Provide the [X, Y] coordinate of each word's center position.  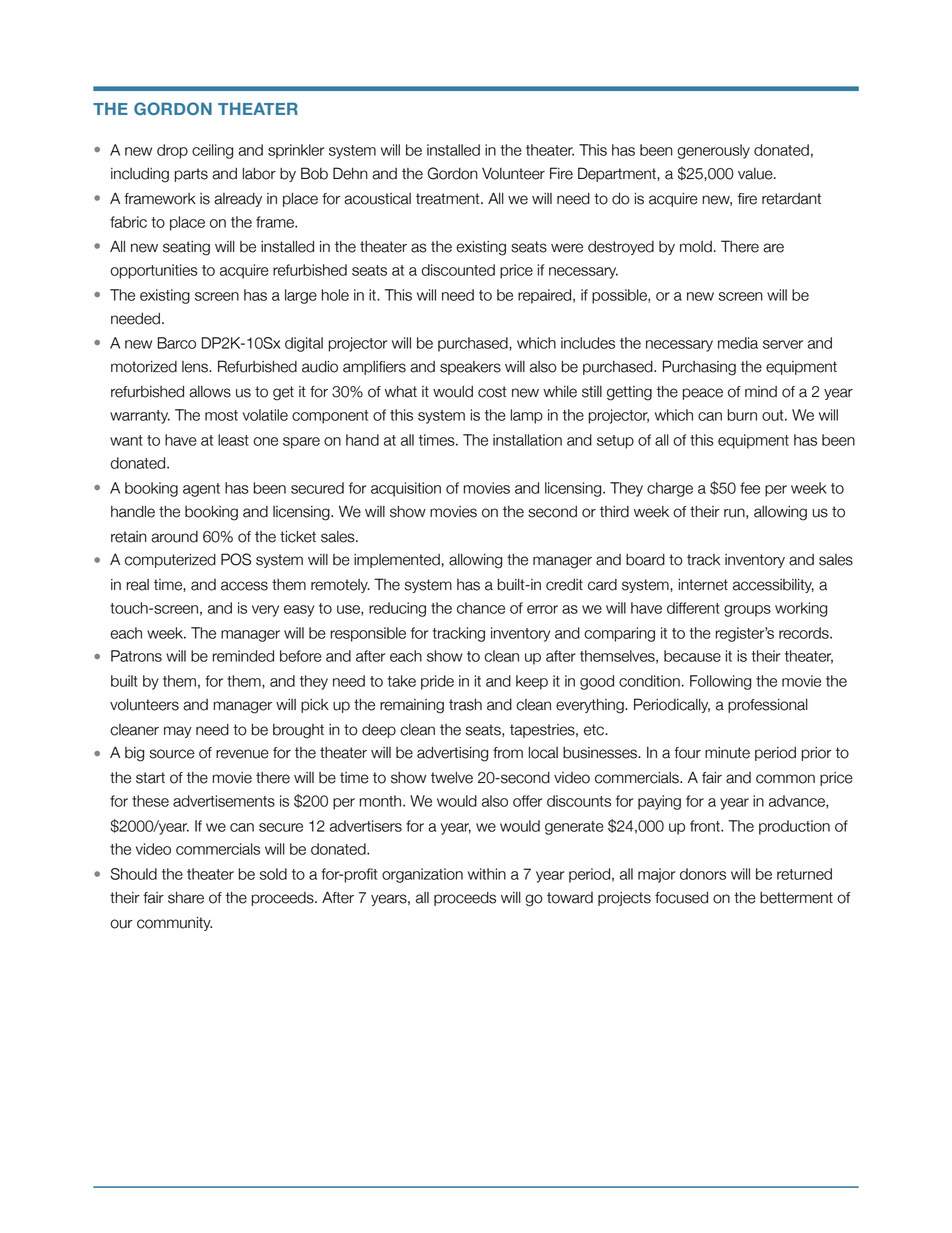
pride [437, 682]
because [692, 656]
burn [742, 415]
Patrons [136, 656]
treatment [449, 199]
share [186, 898]
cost [492, 392]
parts [191, 175]
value [756, 174]
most [221, 415]
